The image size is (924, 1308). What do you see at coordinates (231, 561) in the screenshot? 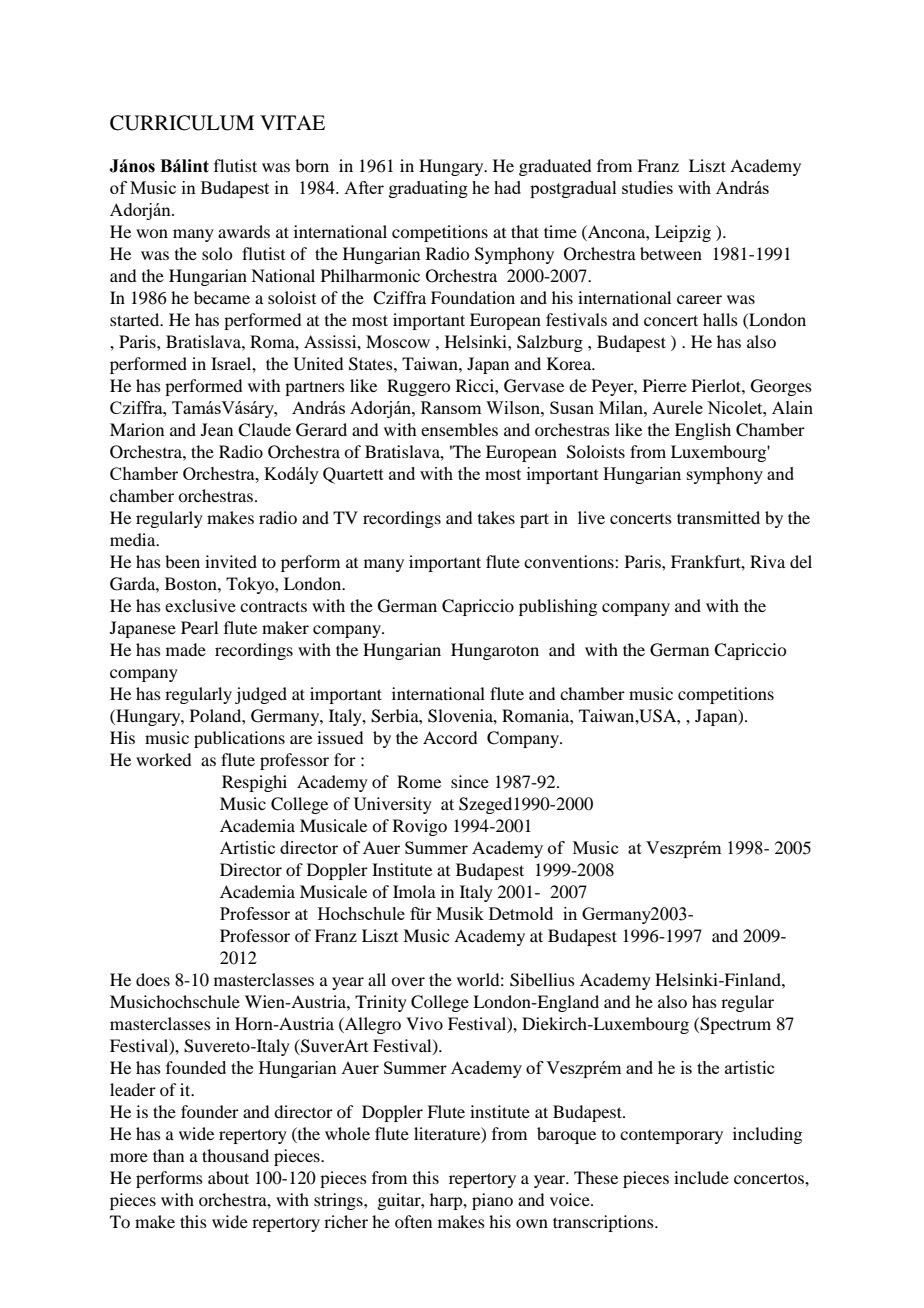
I see `invited` at bounding box center [231, 561].
